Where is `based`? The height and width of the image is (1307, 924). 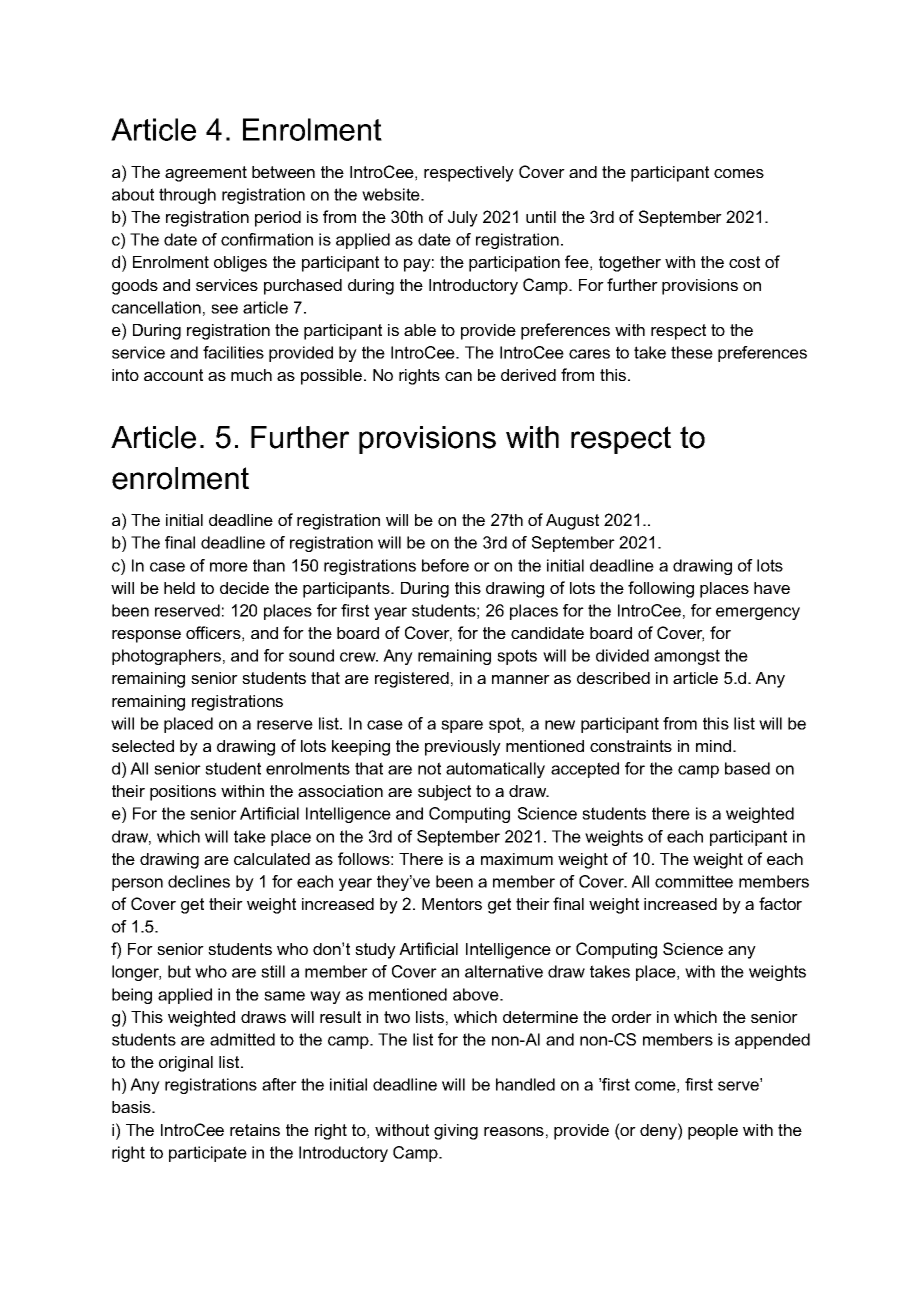
based is located at coordinates (747, 768).
